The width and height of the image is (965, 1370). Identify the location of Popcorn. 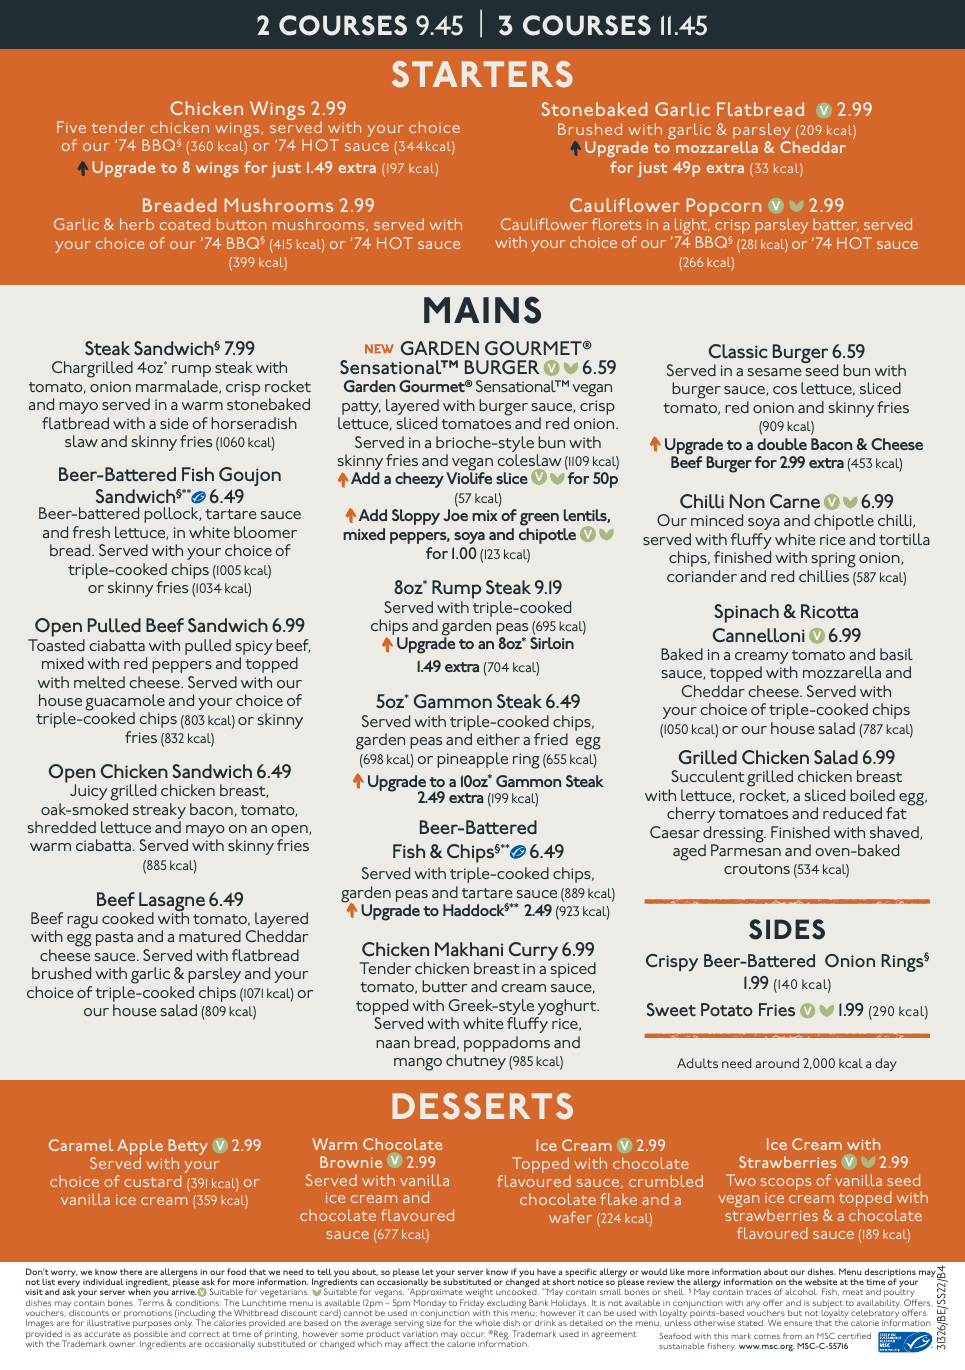
(723, 208).
